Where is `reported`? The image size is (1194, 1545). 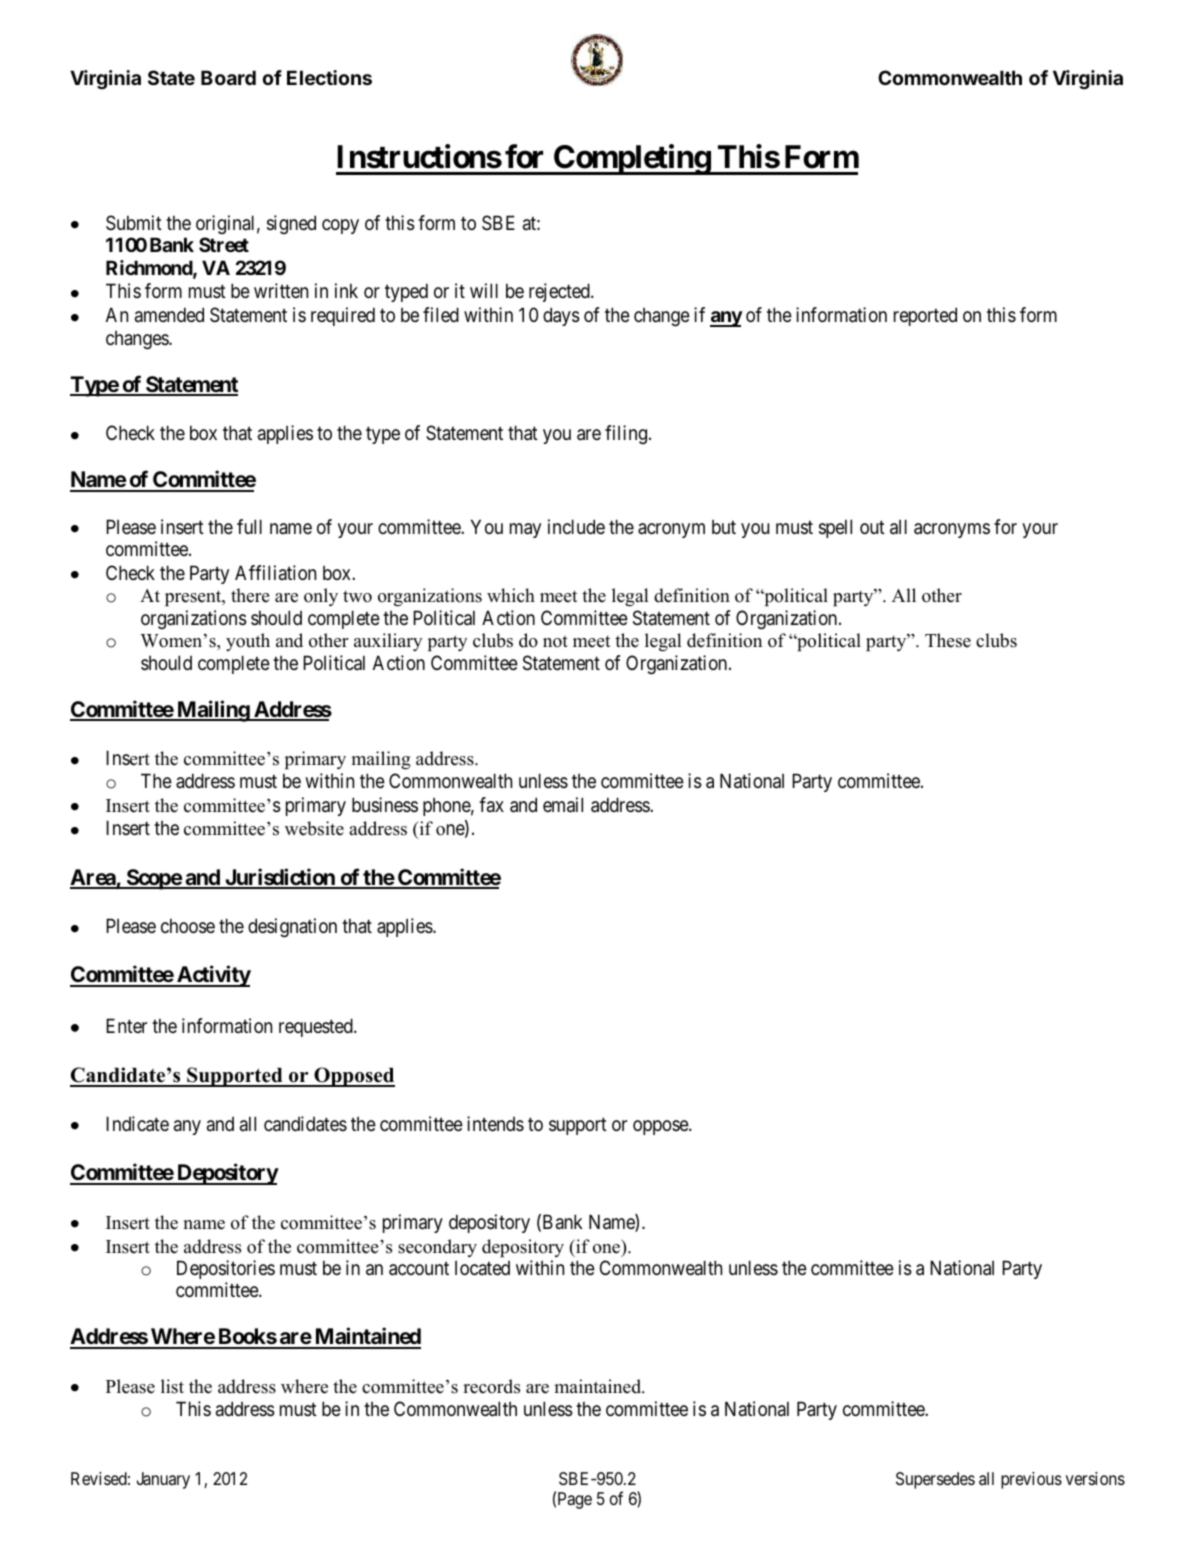 reported is located at coordinates (925, 316).
